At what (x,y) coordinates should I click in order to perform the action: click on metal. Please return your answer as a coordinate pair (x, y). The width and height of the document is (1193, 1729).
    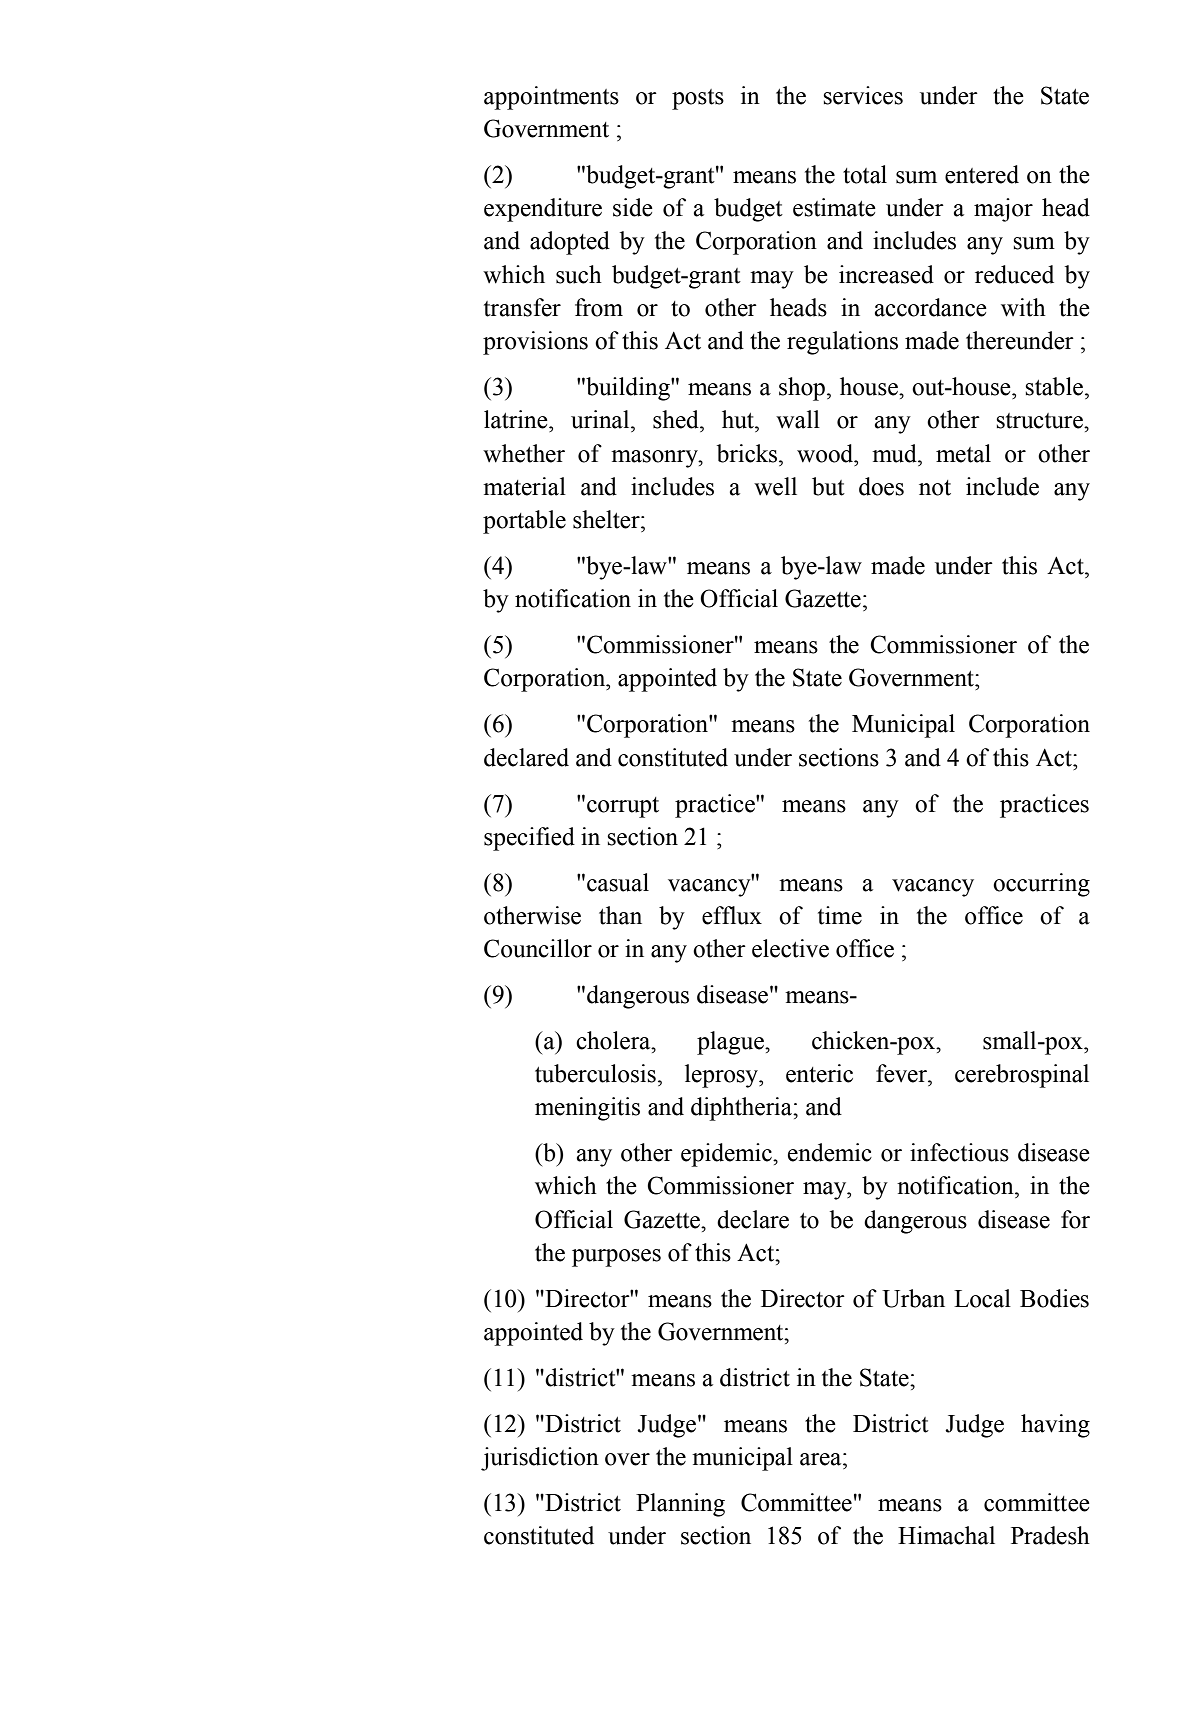
    Looking at the image, I should click on (963, 453).
